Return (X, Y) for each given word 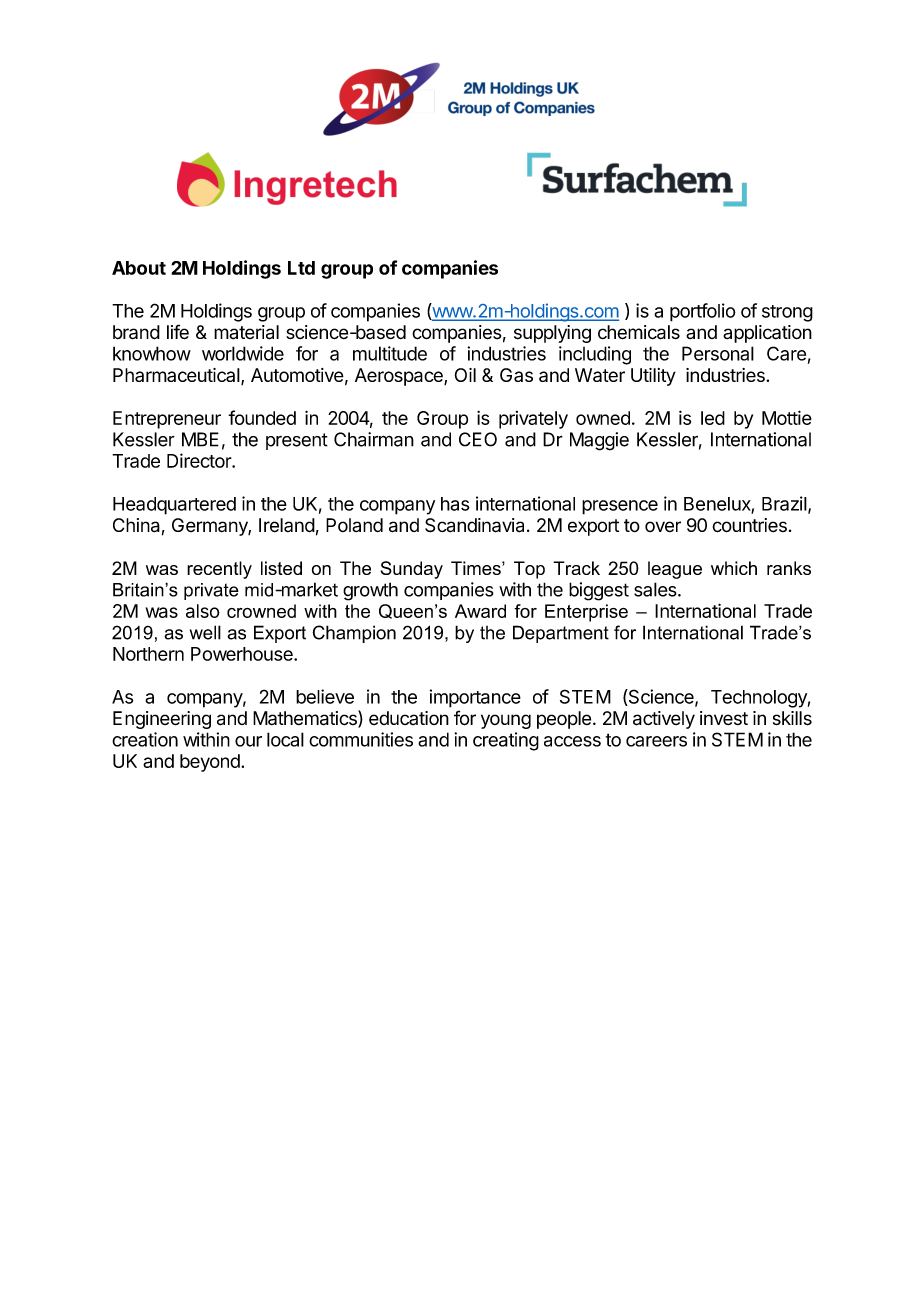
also (203, 611)
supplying (552, 334)
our (248, 741)
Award (480, 611)
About (139, 268)
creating (506, 741)
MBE (200, 439)
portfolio (703, 312)
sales (656, 589)
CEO (478, 439)
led (713, 418)
